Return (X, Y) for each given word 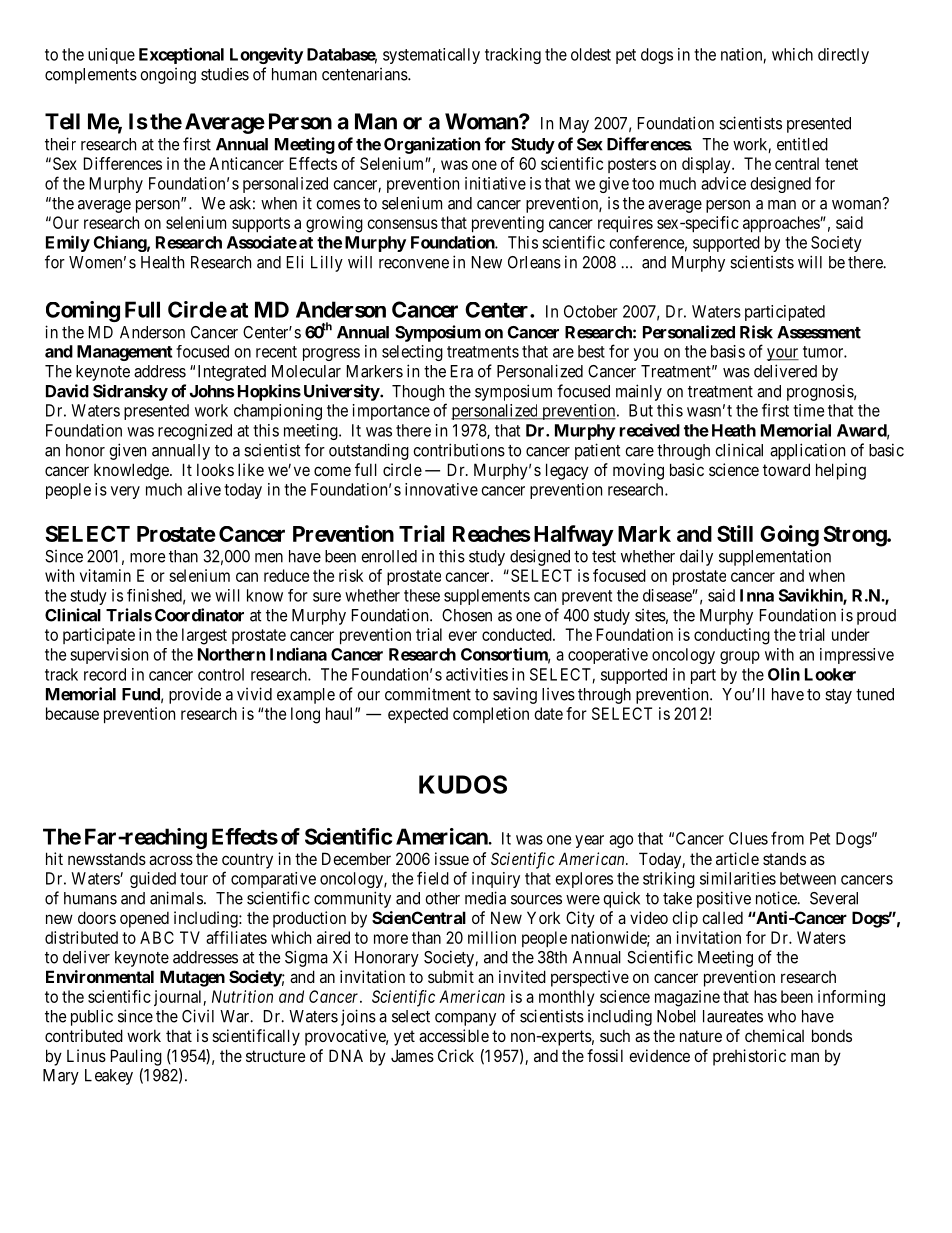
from (787, 838)
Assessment (819, 332)
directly (843, 56)
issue (452, 858)
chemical (774, 1035)
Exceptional (181, 55)
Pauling (136, 1057)
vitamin (105, 575)
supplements (487, 597)
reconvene (414, 264)
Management (124, 353)
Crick (456, 1055)
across (171, 860)
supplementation (775, 557)
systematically (431, 56)
